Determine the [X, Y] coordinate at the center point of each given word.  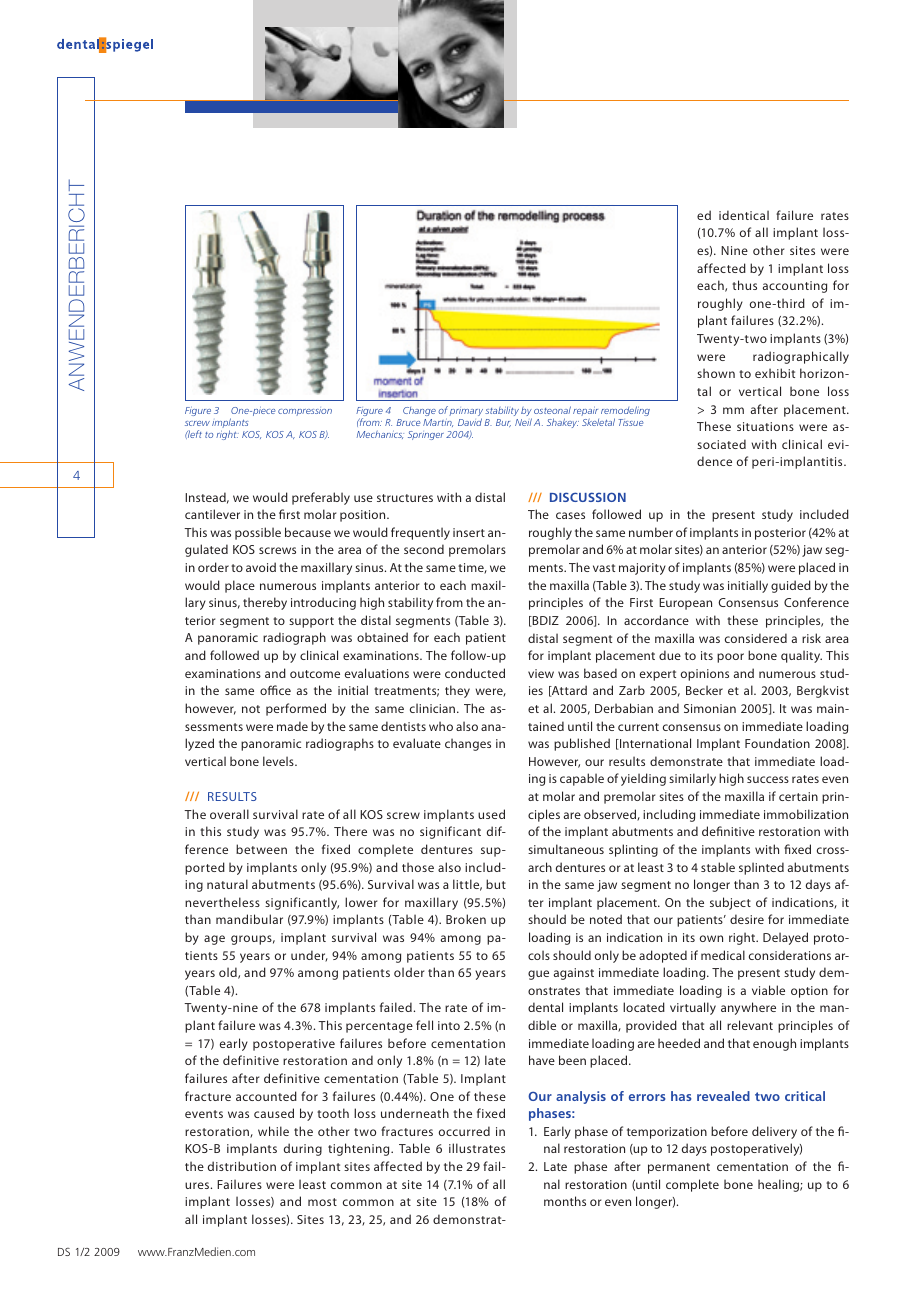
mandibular [249, 919]
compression [305, 412]
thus [744, 285]
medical [723, 955]
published [582, 744]
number [651, 532]
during [303, 1149]
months [565, 1201]
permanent [679, 1168]
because [308, 532]
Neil [523, 422]
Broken [466, 919]
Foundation [777, 743]
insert [469, 532]
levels [279, 761]
